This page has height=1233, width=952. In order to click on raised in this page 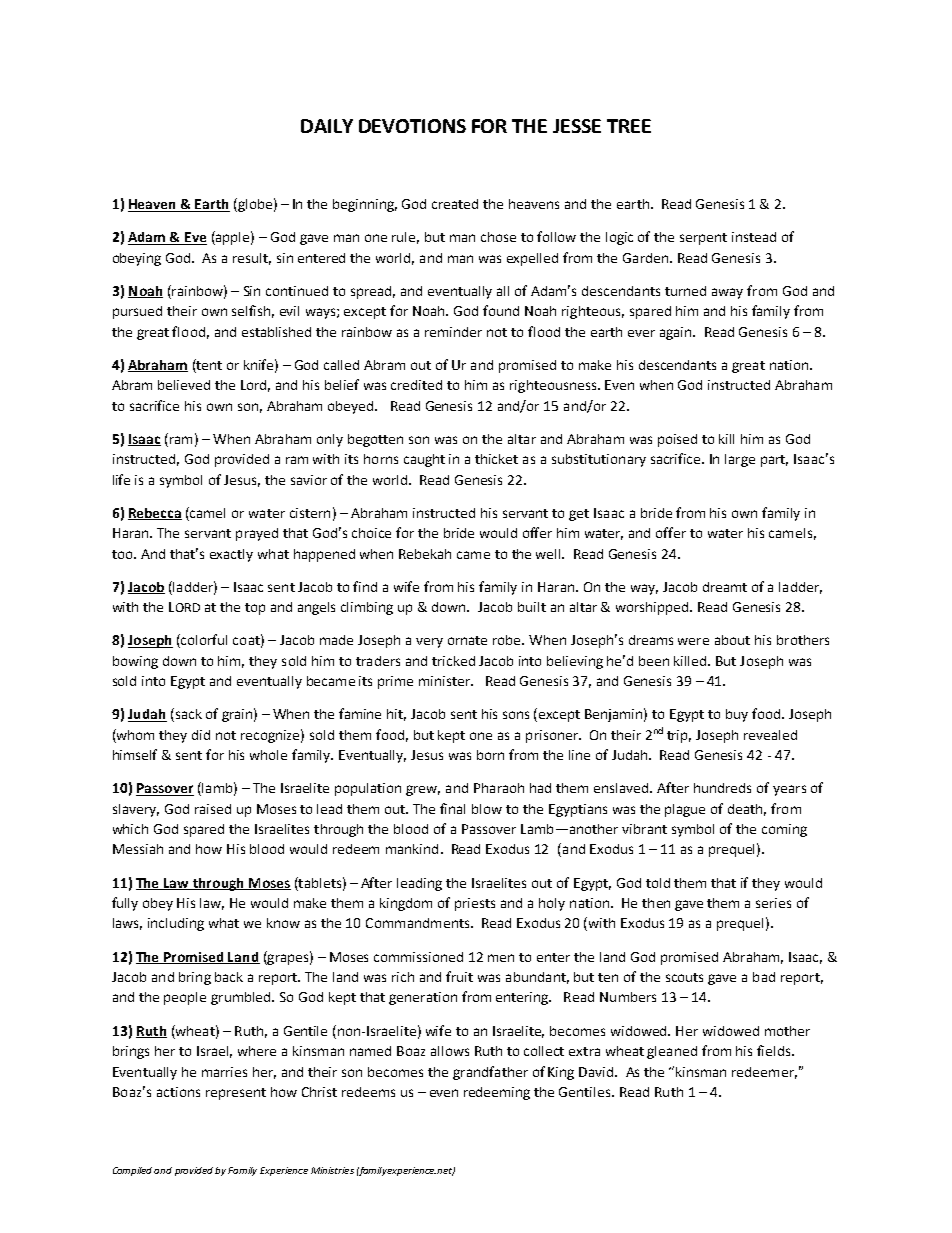, I will do `click(213, 809)`.
